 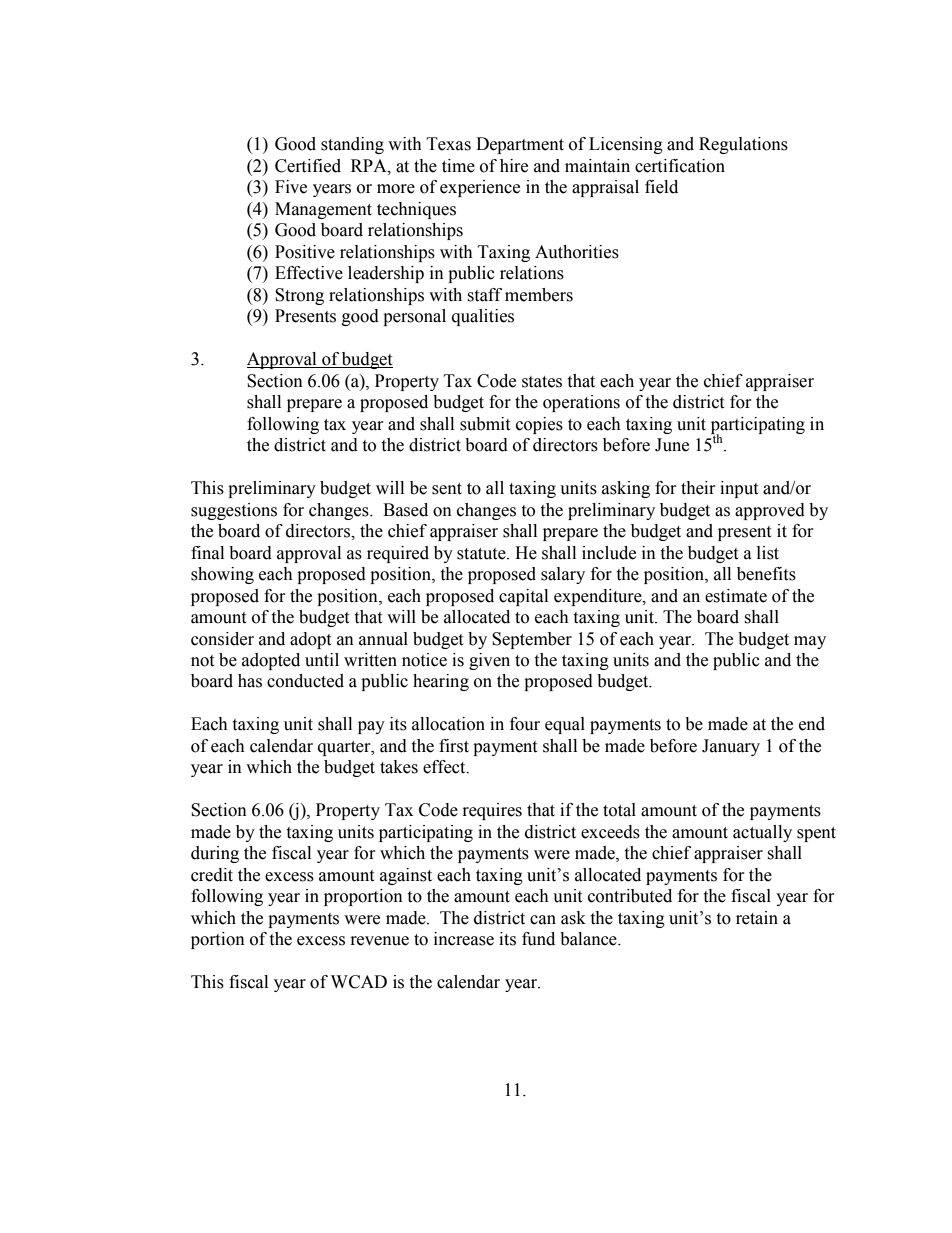 What do you see at coordinates (768, 553) in the screenshot?
I see `list` at bounding box center [768, 553].
